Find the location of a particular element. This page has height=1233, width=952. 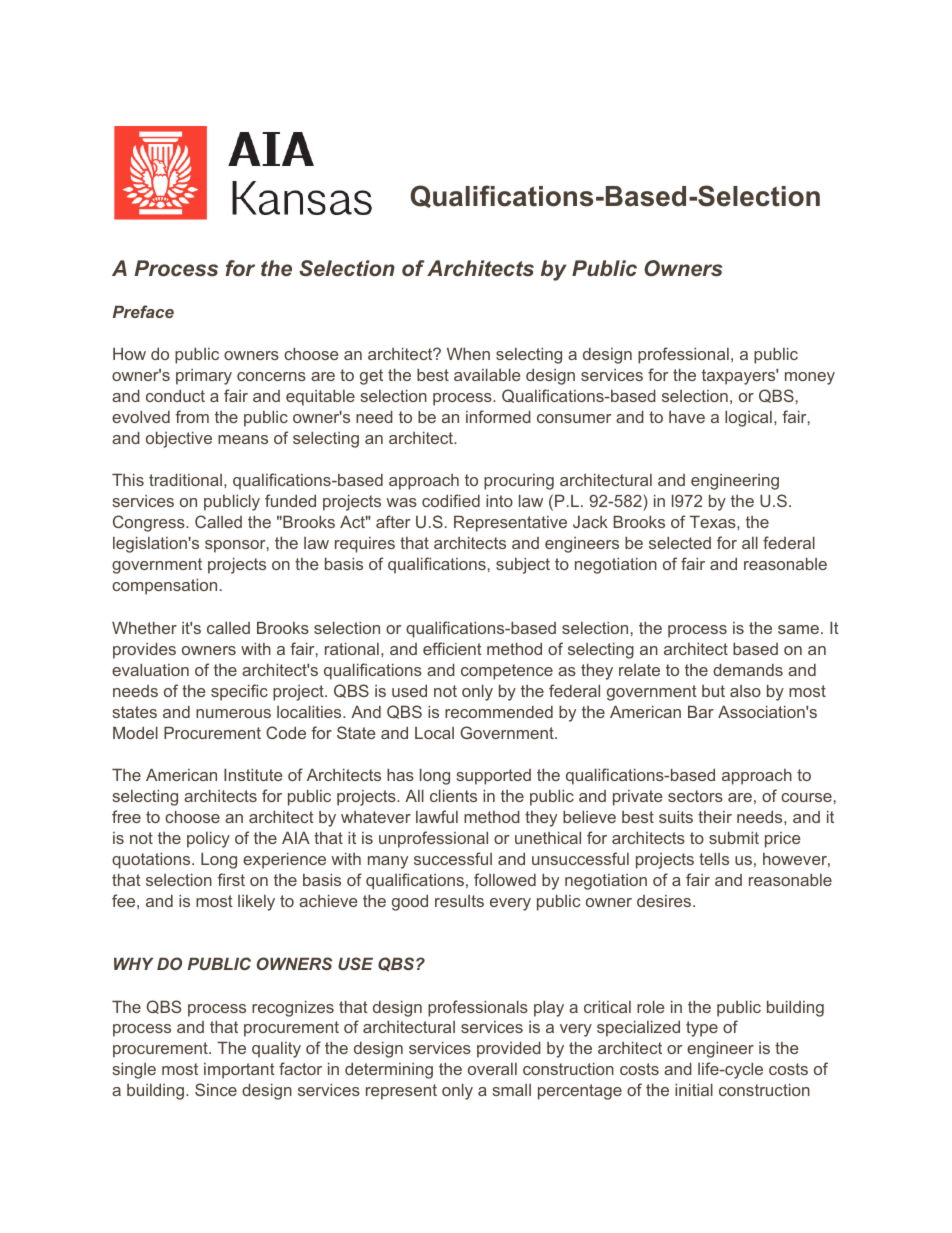

recommended is located at coordinates (499, 712).
